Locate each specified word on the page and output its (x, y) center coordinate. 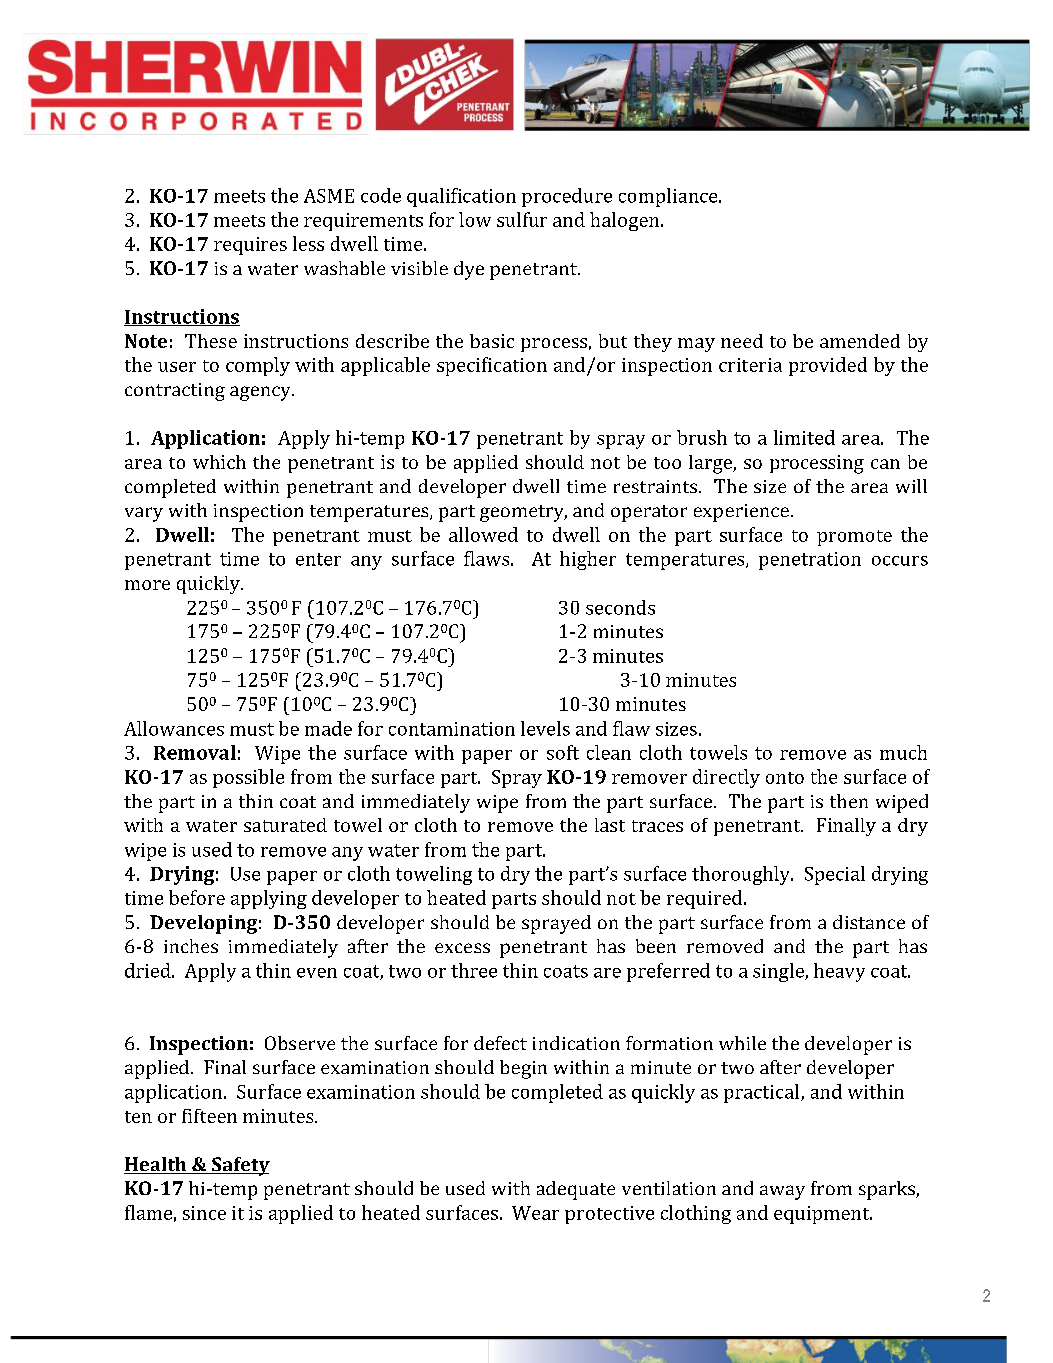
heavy (839, 972)
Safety (240, 1166)
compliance (669, 197)
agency (261, 393)
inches (191, 946)
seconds (620, 607)
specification (492, 366)
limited (804, 437)
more (147, 585)
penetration (810, 561)
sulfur (522, 219)
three (474, 970)
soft (563, 752)
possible (248, 778)
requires (250, 246)
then (849, 801)
